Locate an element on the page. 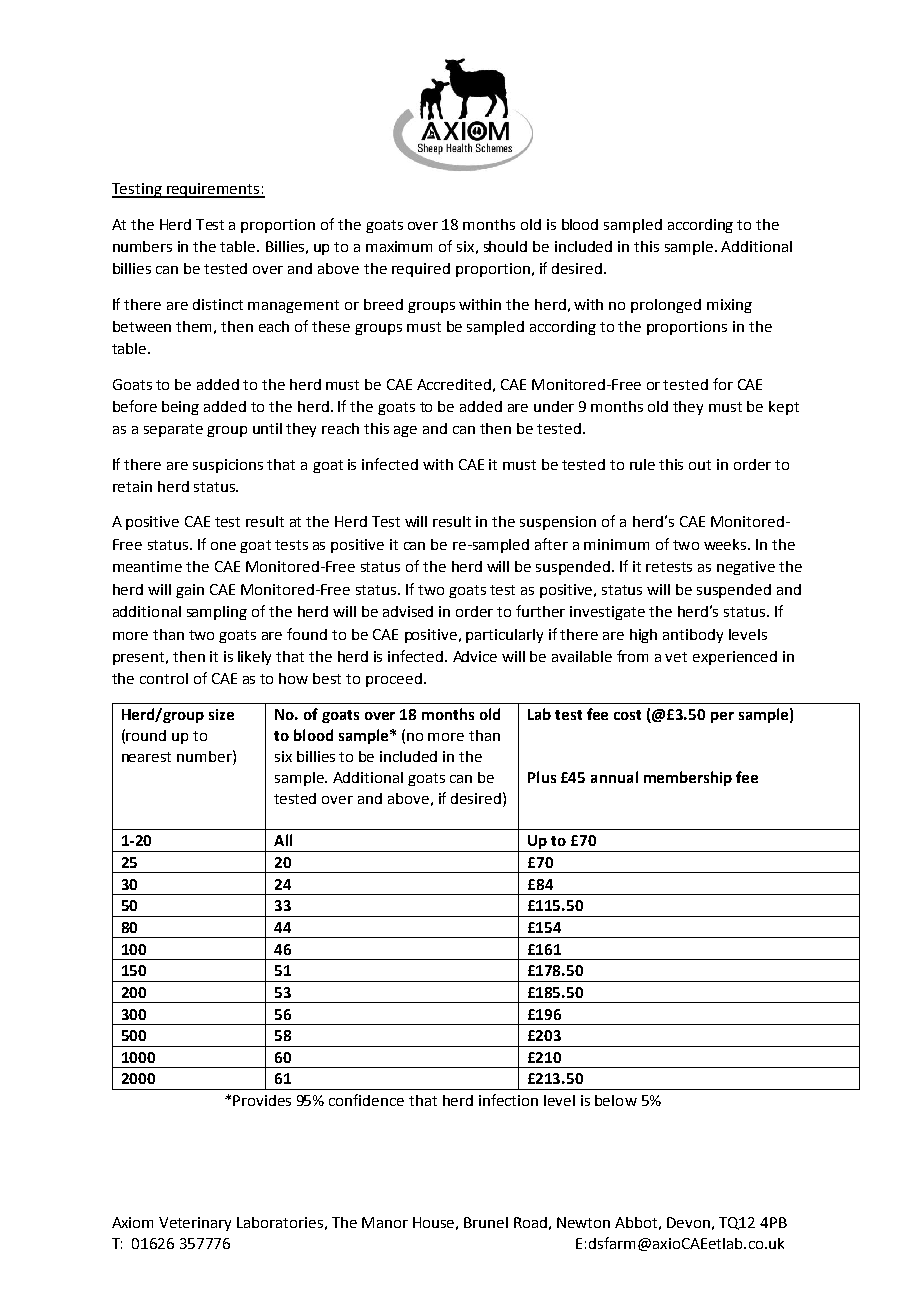 This image has width=924, height=1308. after is located at coordinates (551, 544).
